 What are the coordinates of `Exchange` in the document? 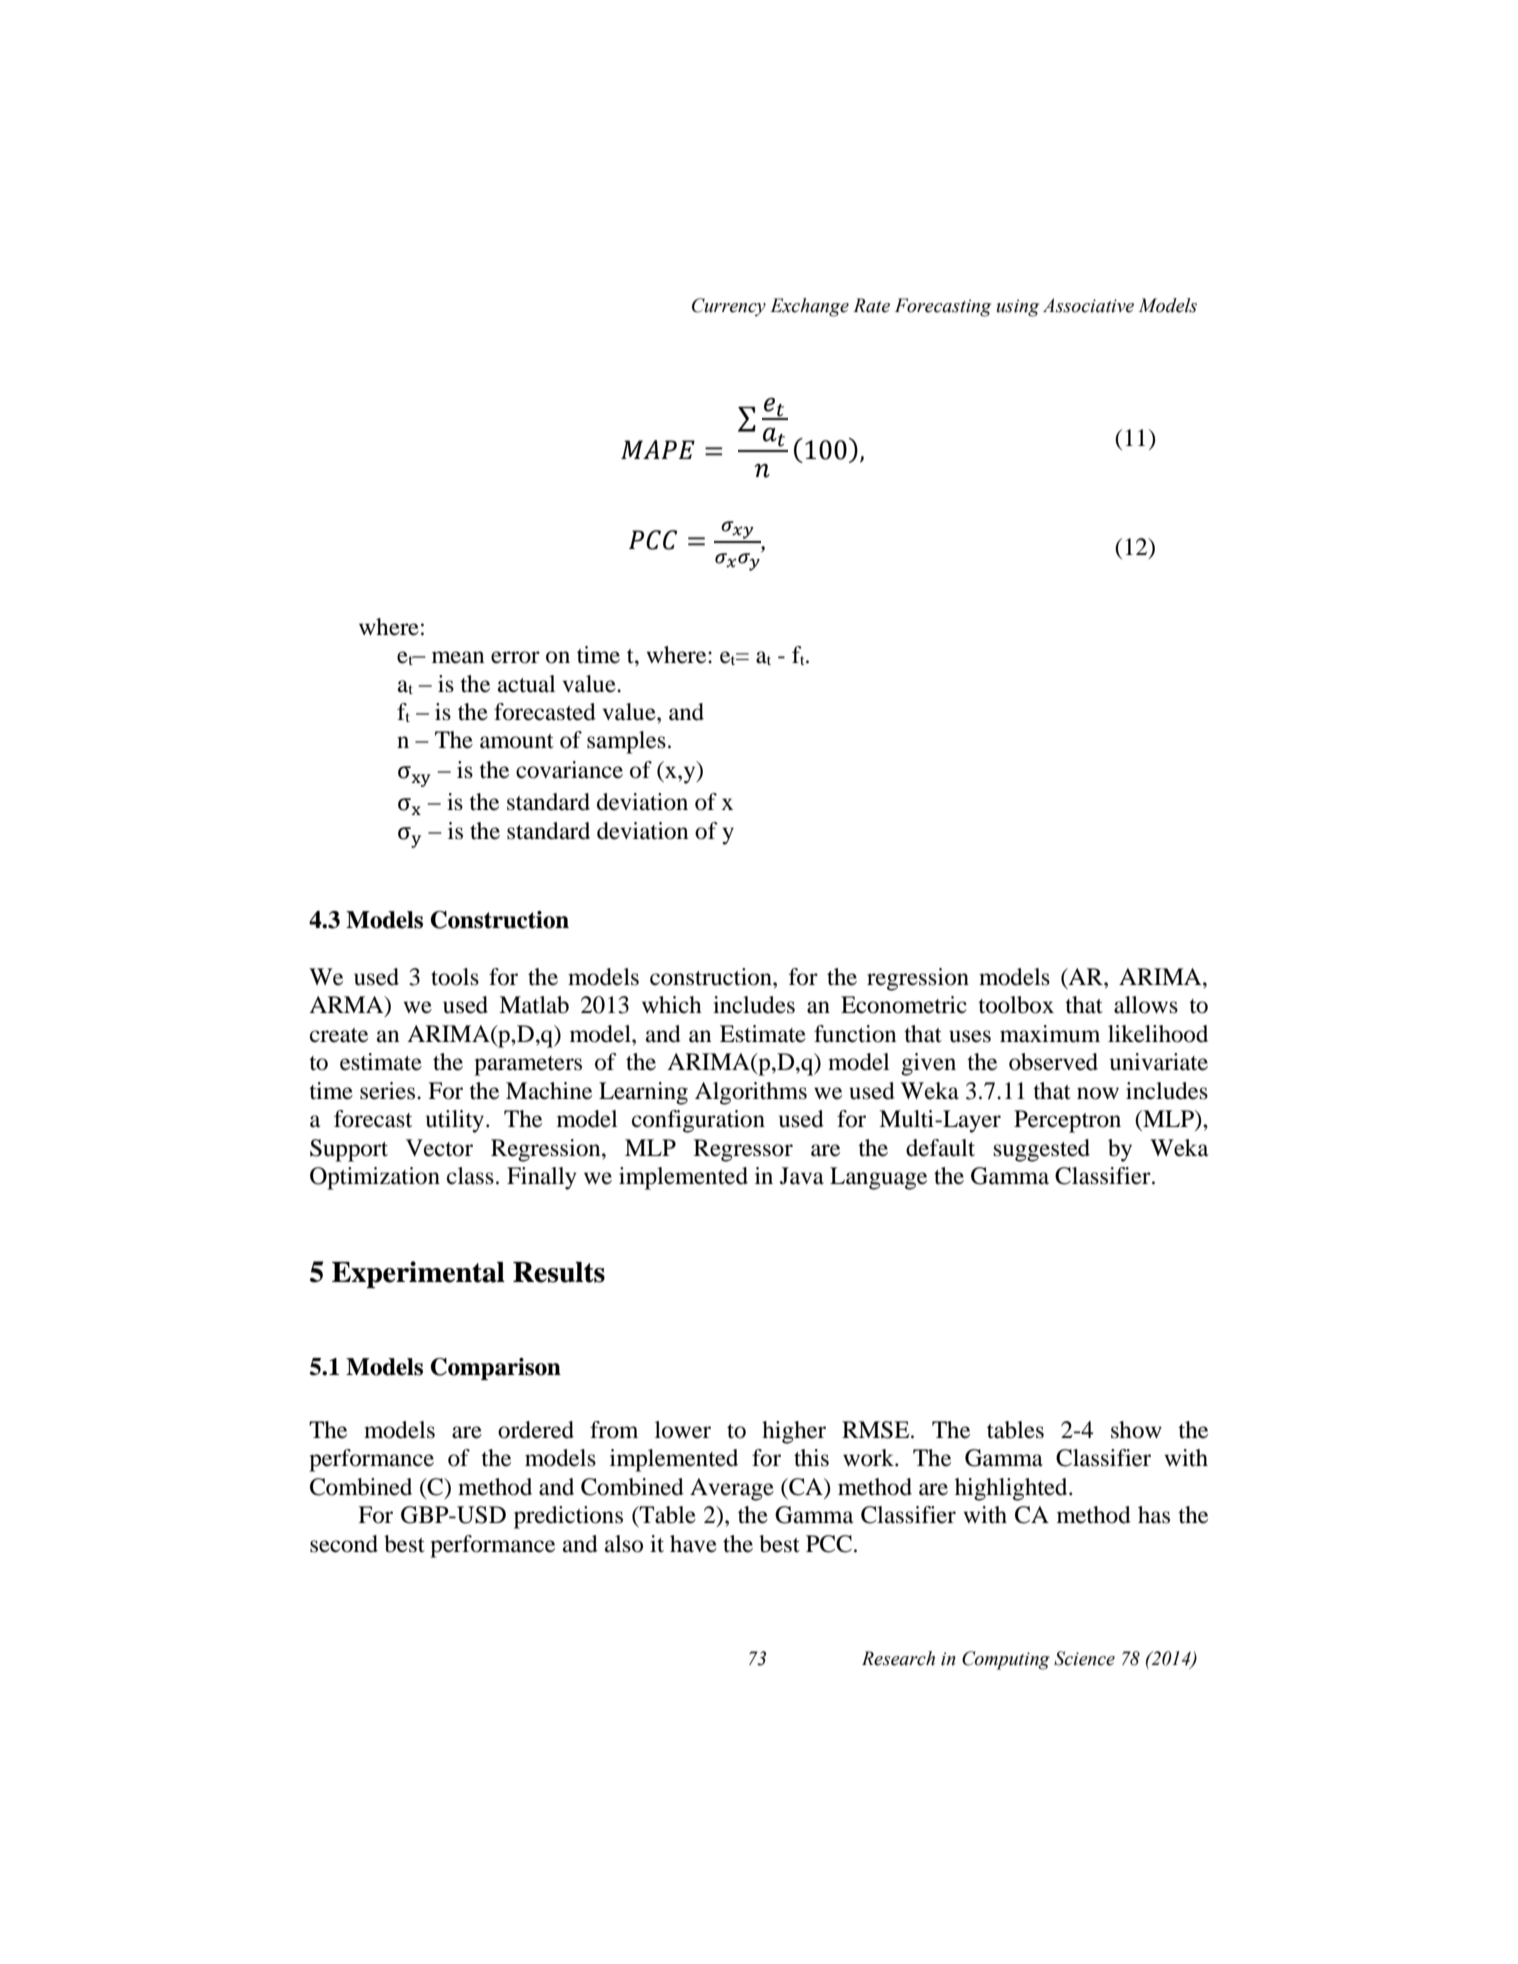 It's located at (809, 307).
